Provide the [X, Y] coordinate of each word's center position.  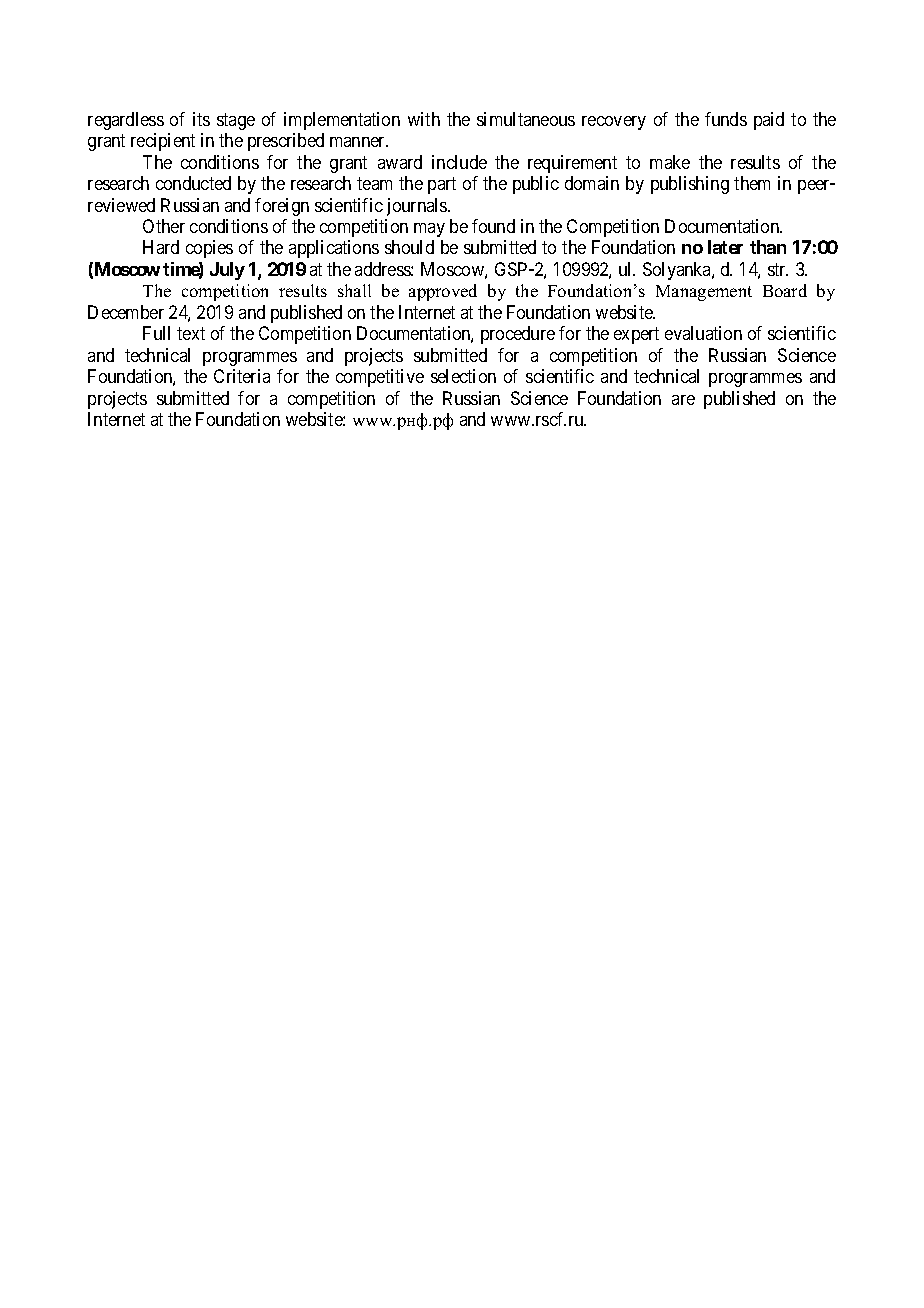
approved [443, 292]
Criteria [242, 376]
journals [418, 207]
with [424, 119]
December [126, 312]
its [201, 119]
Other [164, 226]
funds [726, 119]
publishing [690, 185]
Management [704, 293]
